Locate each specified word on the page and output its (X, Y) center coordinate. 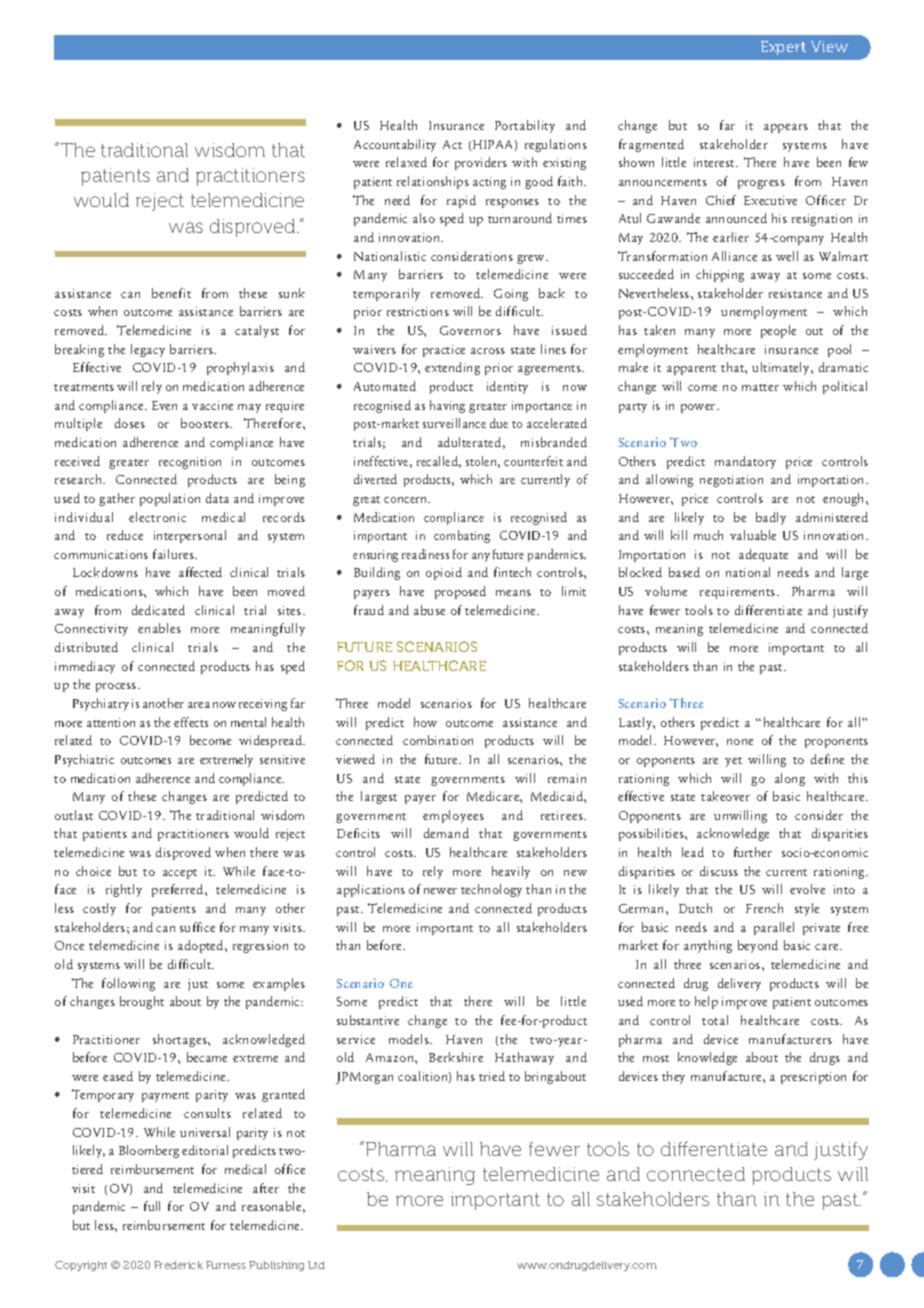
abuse (429, 610)
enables (159, 628)
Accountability (395, 145)
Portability (525, 126)
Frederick (178, 1265)
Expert (783, 48)
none (740, 742)
